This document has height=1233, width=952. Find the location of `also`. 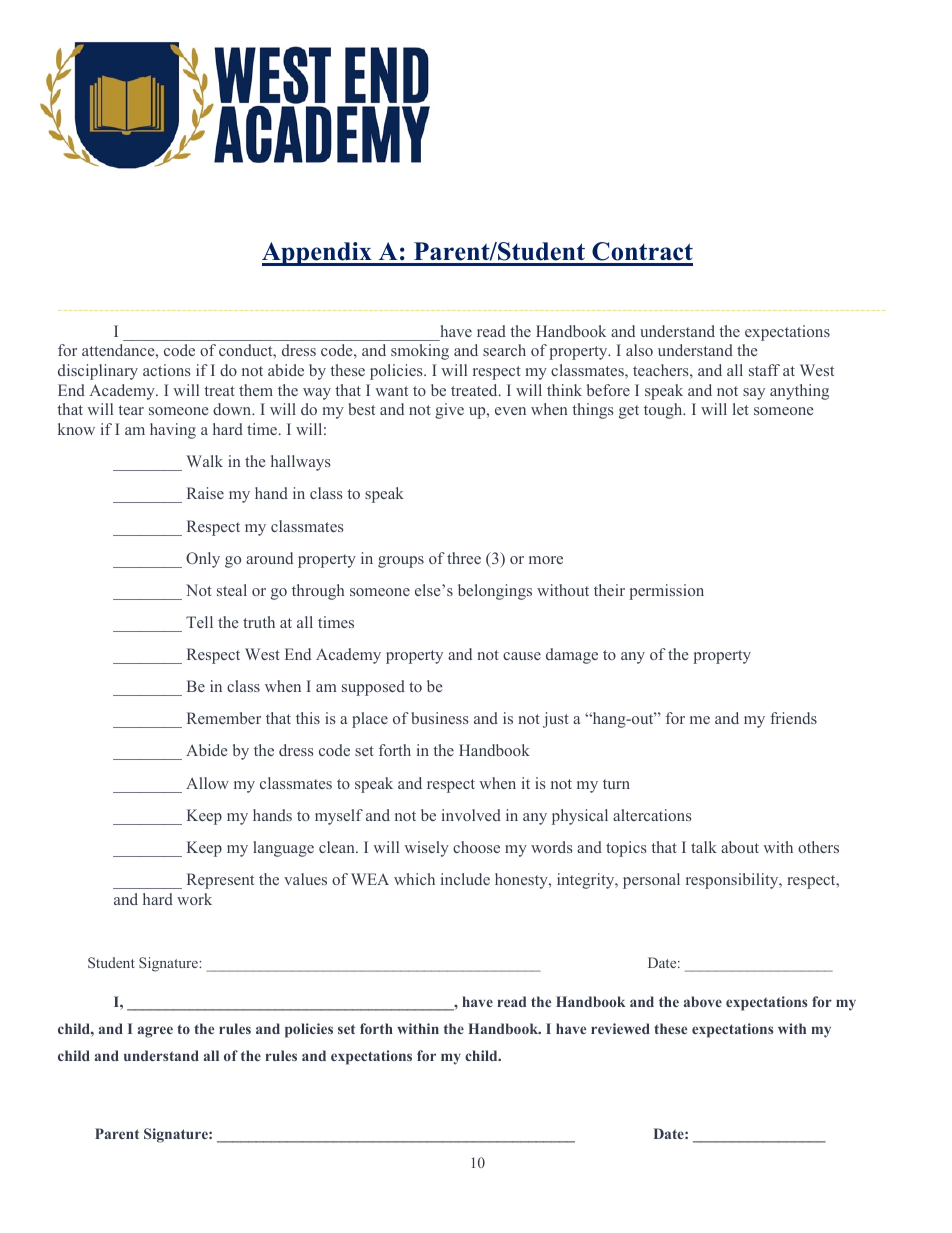

also is located at coordinates (639, 350).
